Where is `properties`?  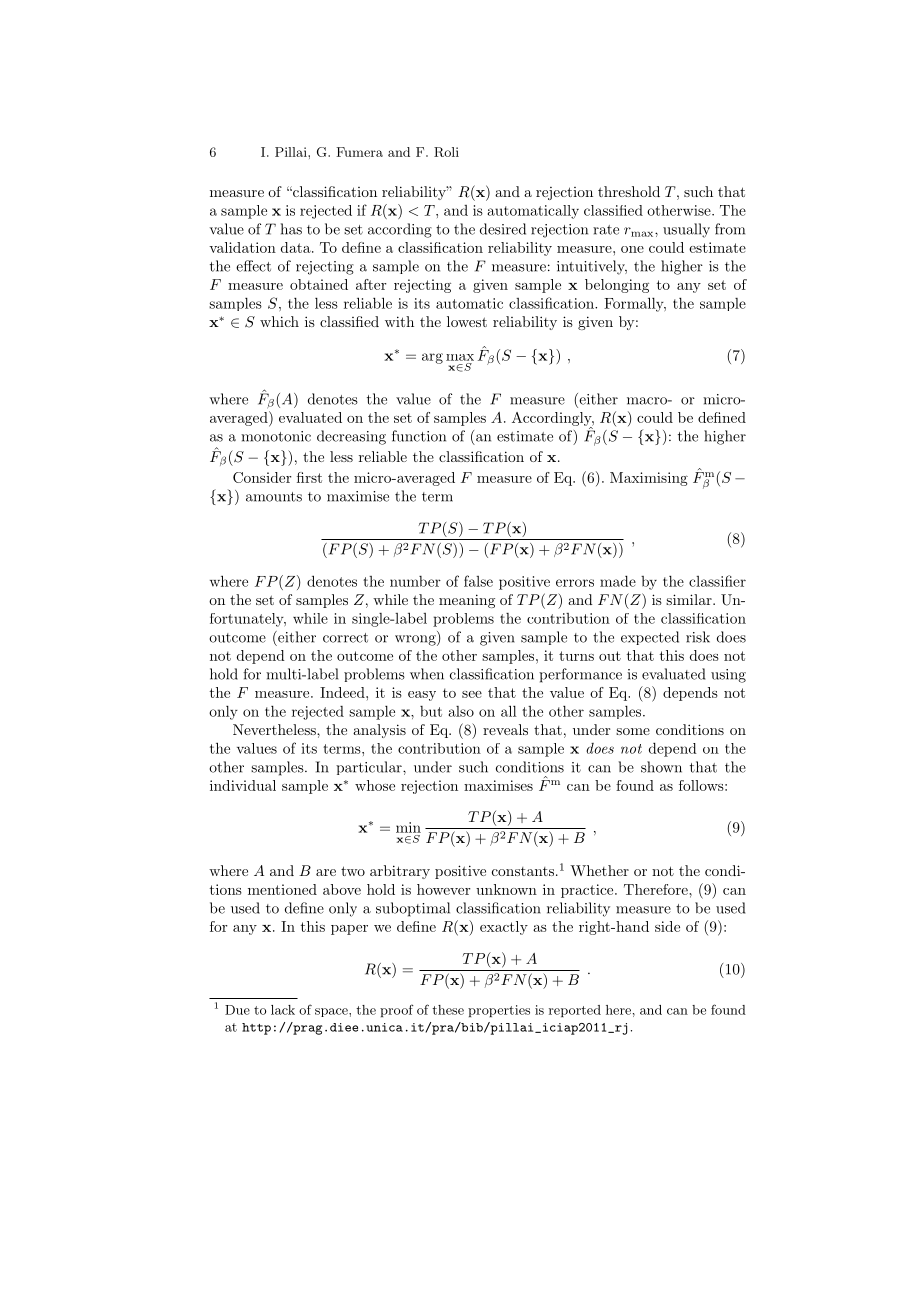
properties is located at coordinates (499, 1011).
